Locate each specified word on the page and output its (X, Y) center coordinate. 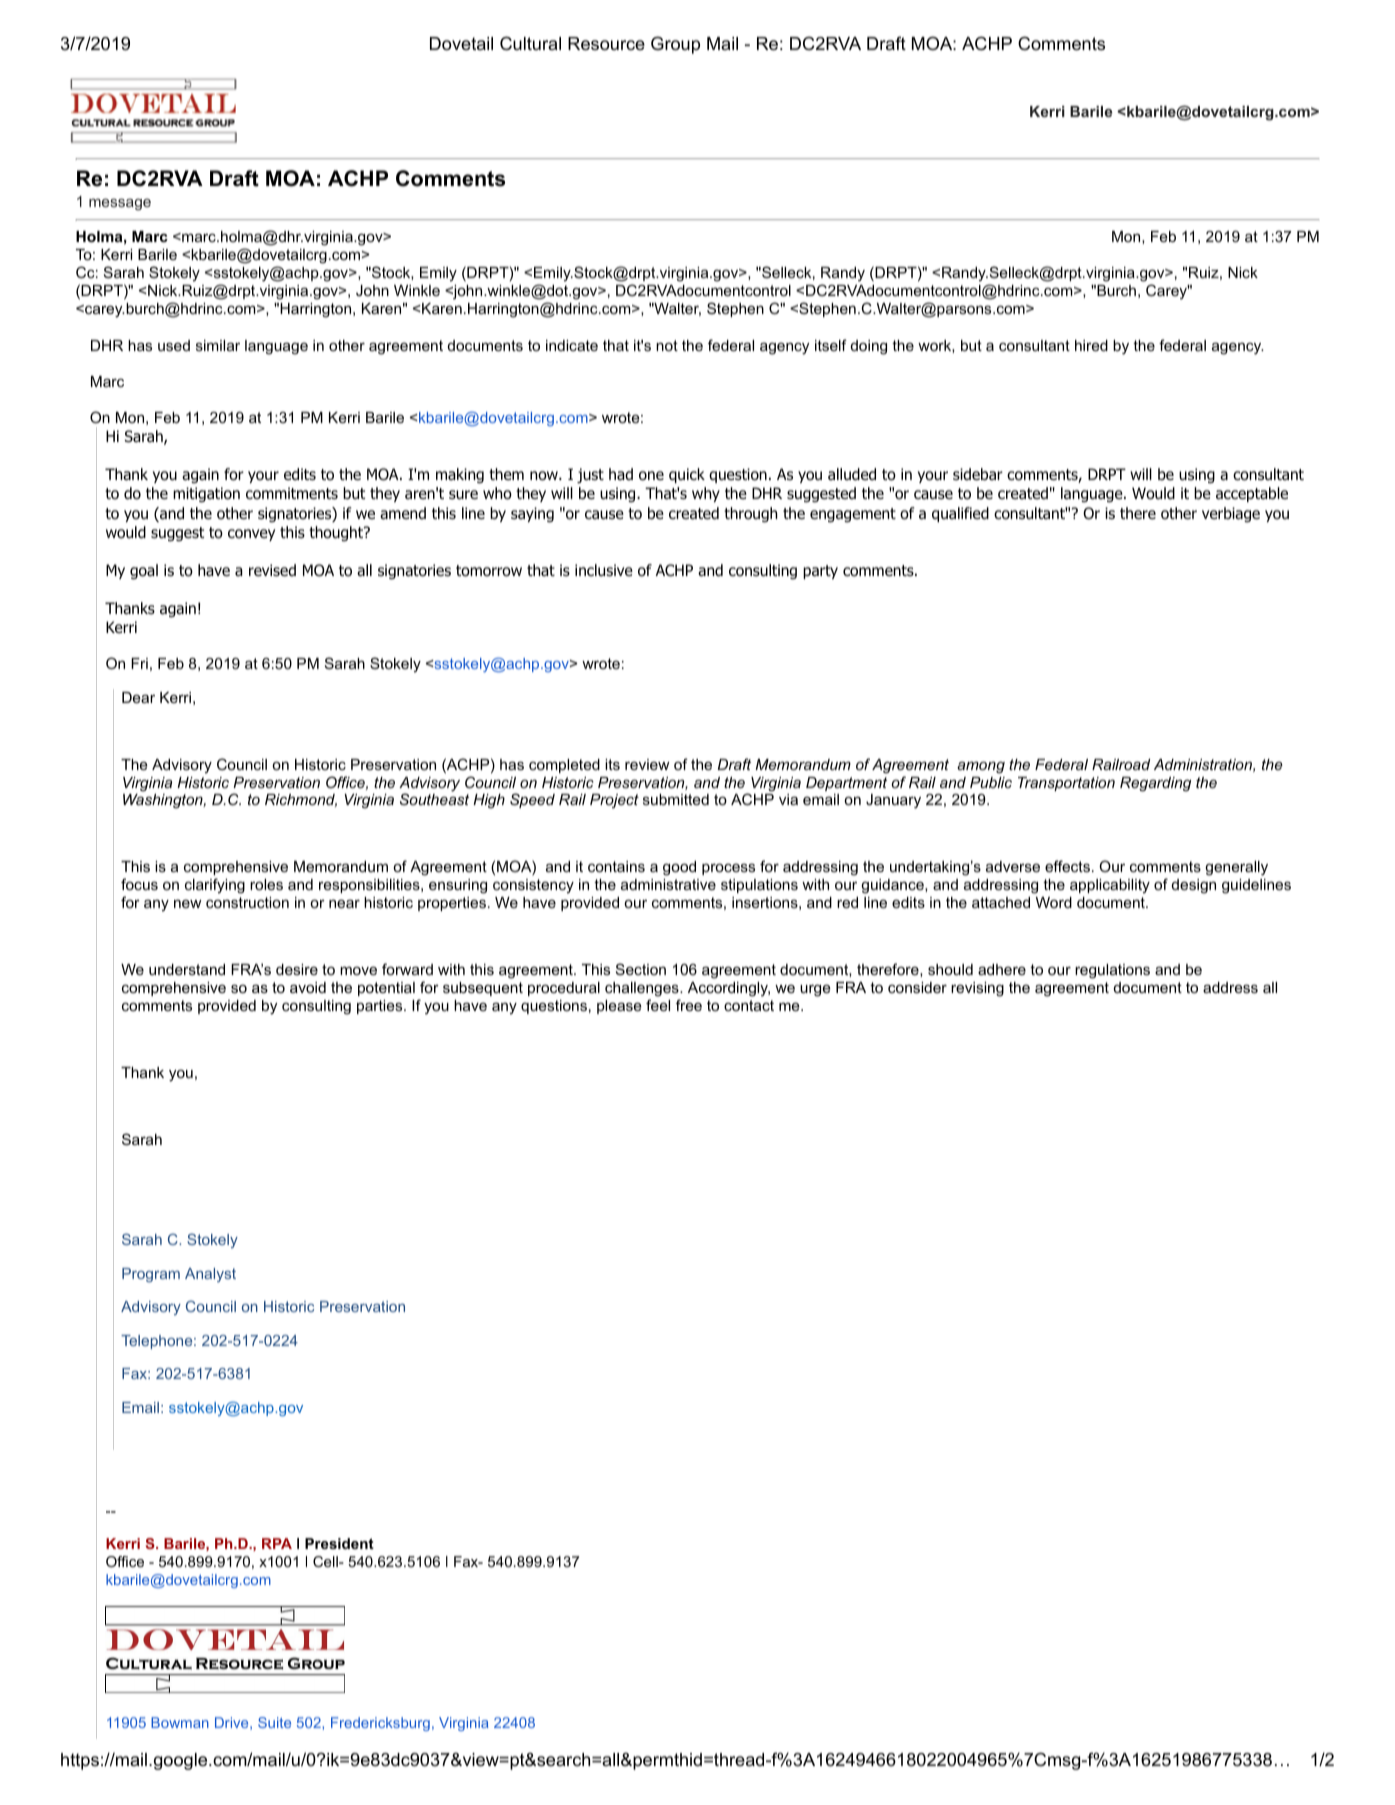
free (689, 1005)
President (339, 1543)
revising (977, 989)
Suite (274, 1722)
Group (675, 45)
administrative (668, 884)
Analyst (210, 1275)
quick (687, 475)
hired (1091, 345)
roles (266, 884)
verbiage (1231, 514)
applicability (1110, 886)
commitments (292, 493)
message (120, 205)
